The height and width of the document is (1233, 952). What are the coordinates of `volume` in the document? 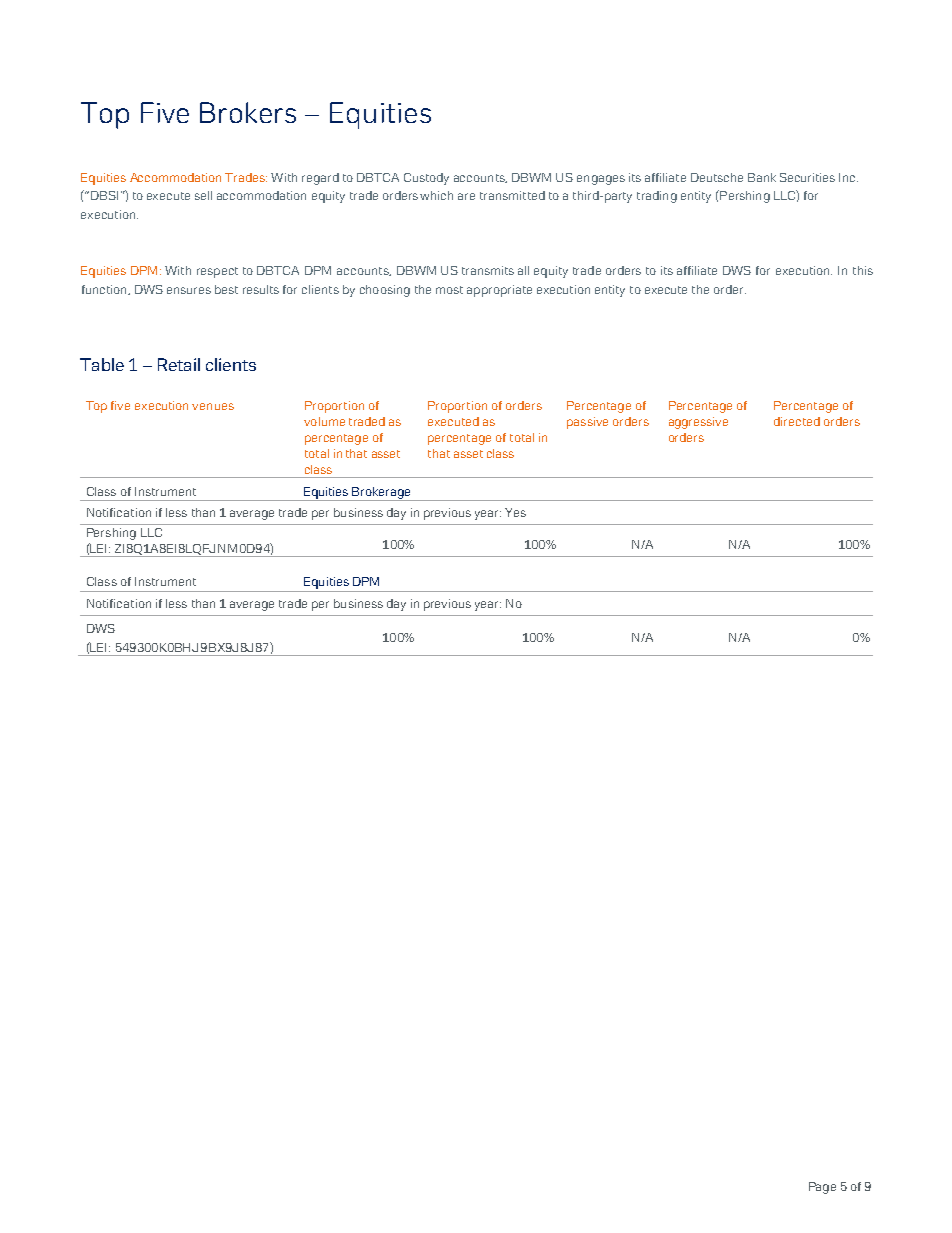 It's located at (324, 421).
